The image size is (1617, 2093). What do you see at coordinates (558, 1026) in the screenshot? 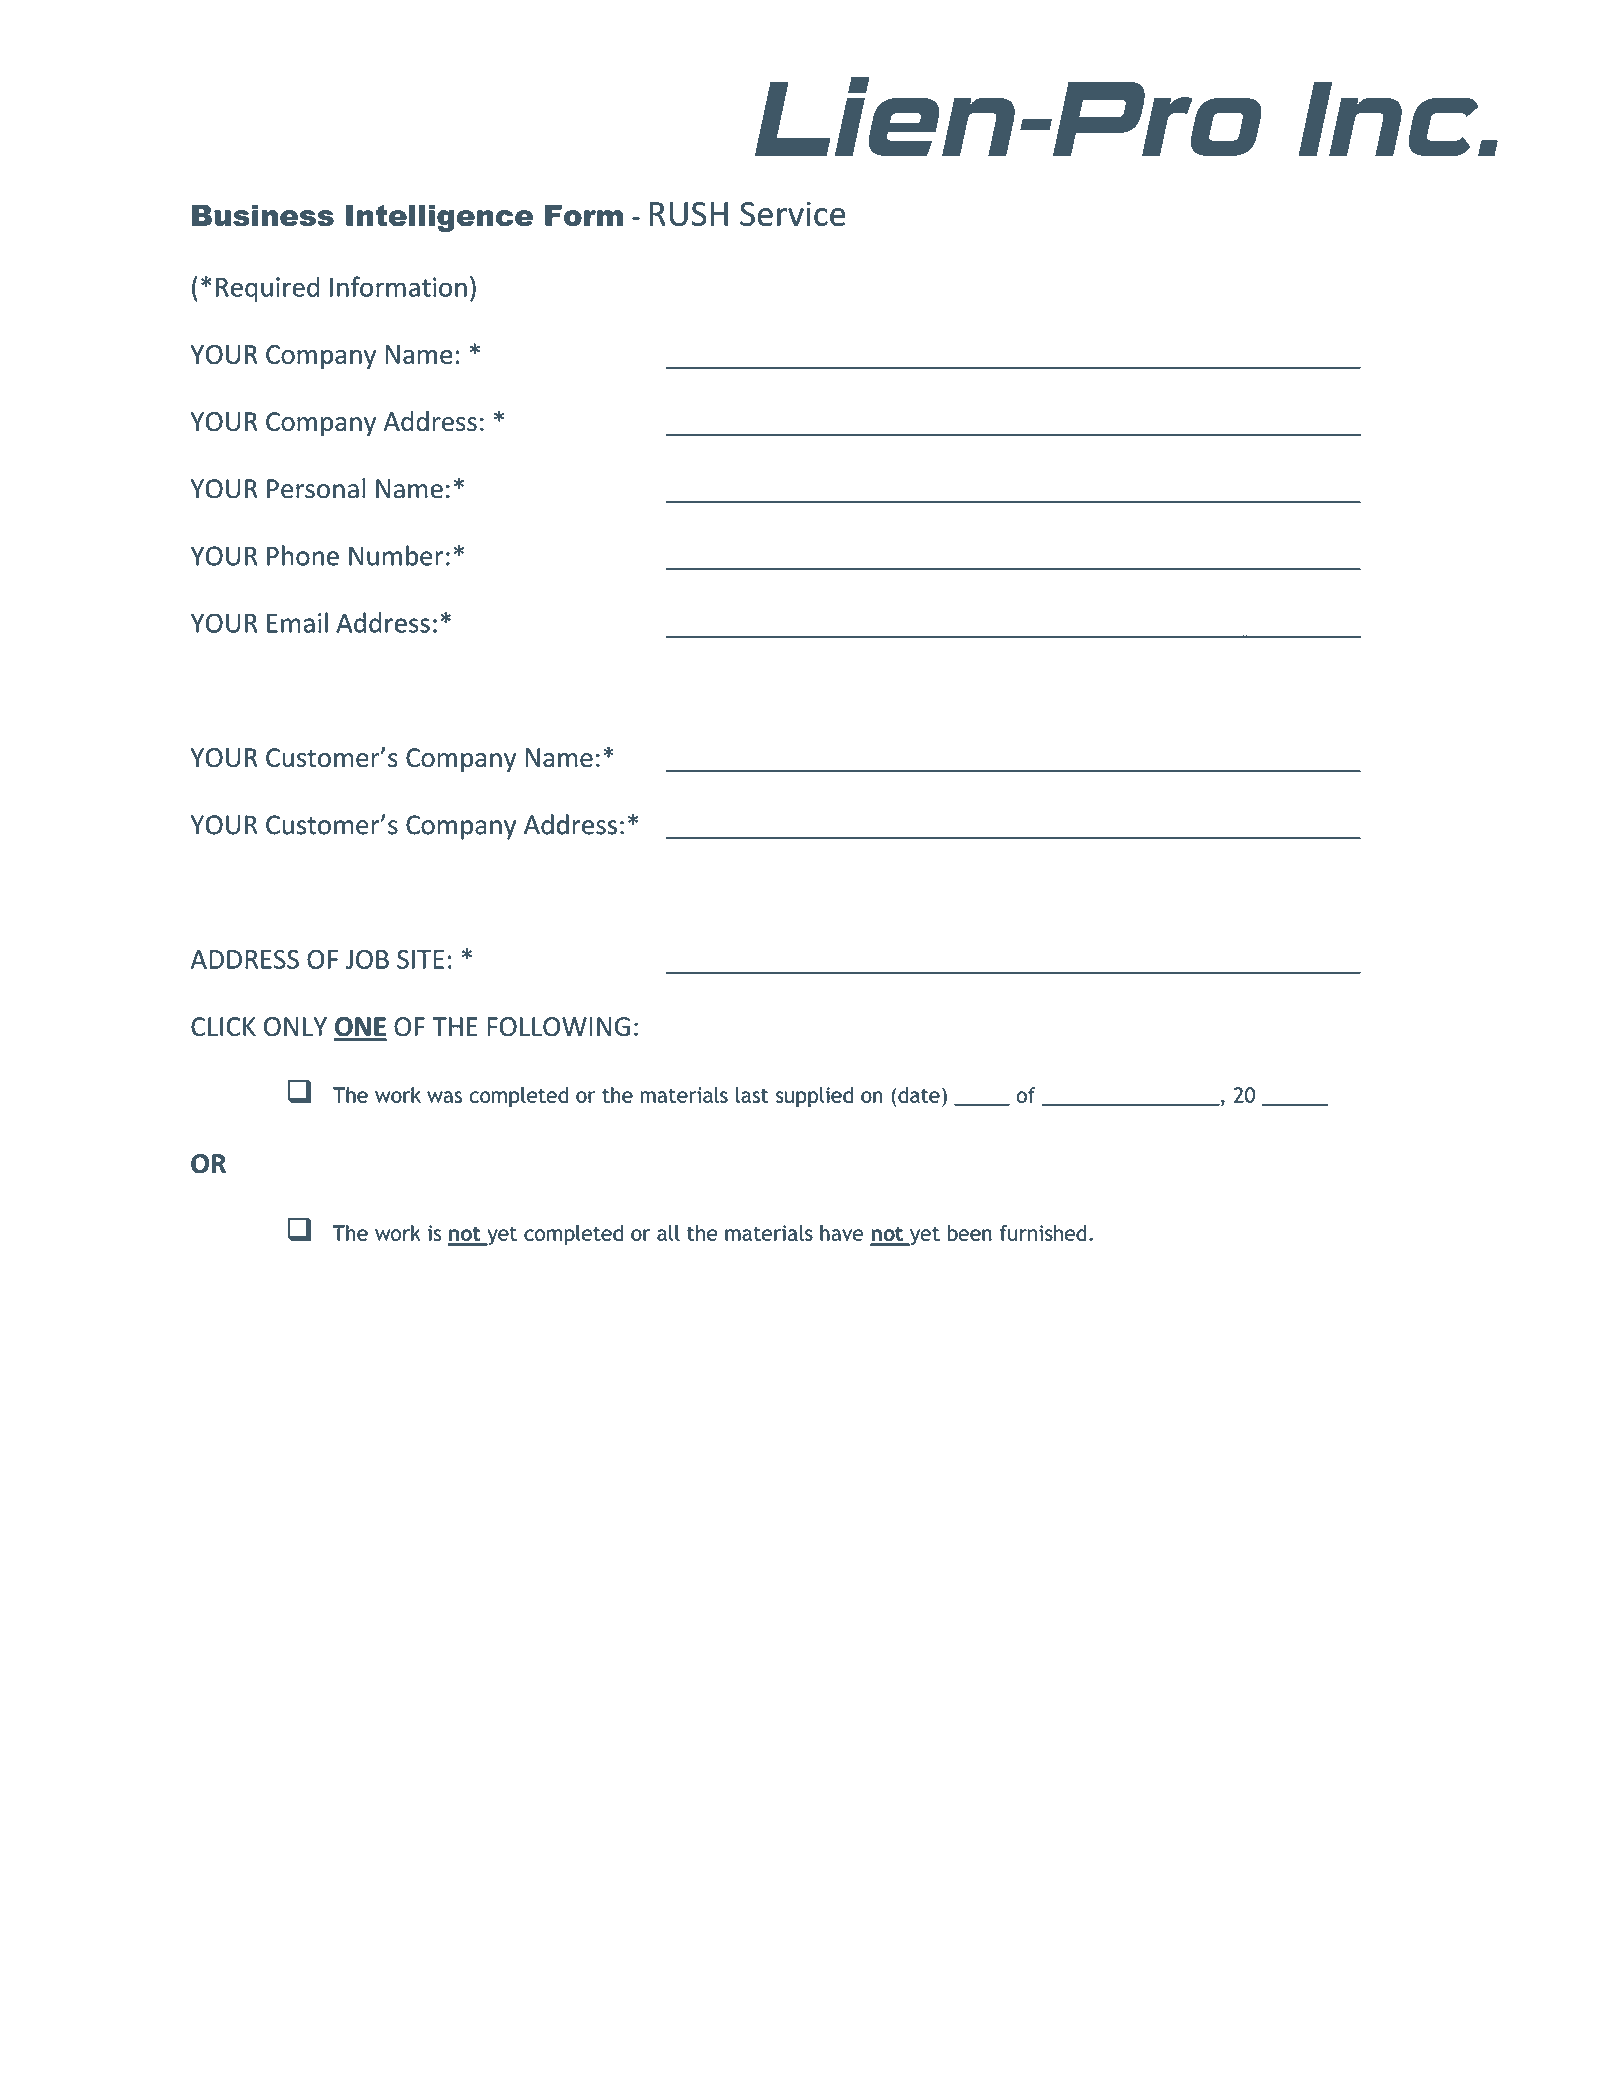
I see `FOLLOWING` at bounding box center [558, 1026].
